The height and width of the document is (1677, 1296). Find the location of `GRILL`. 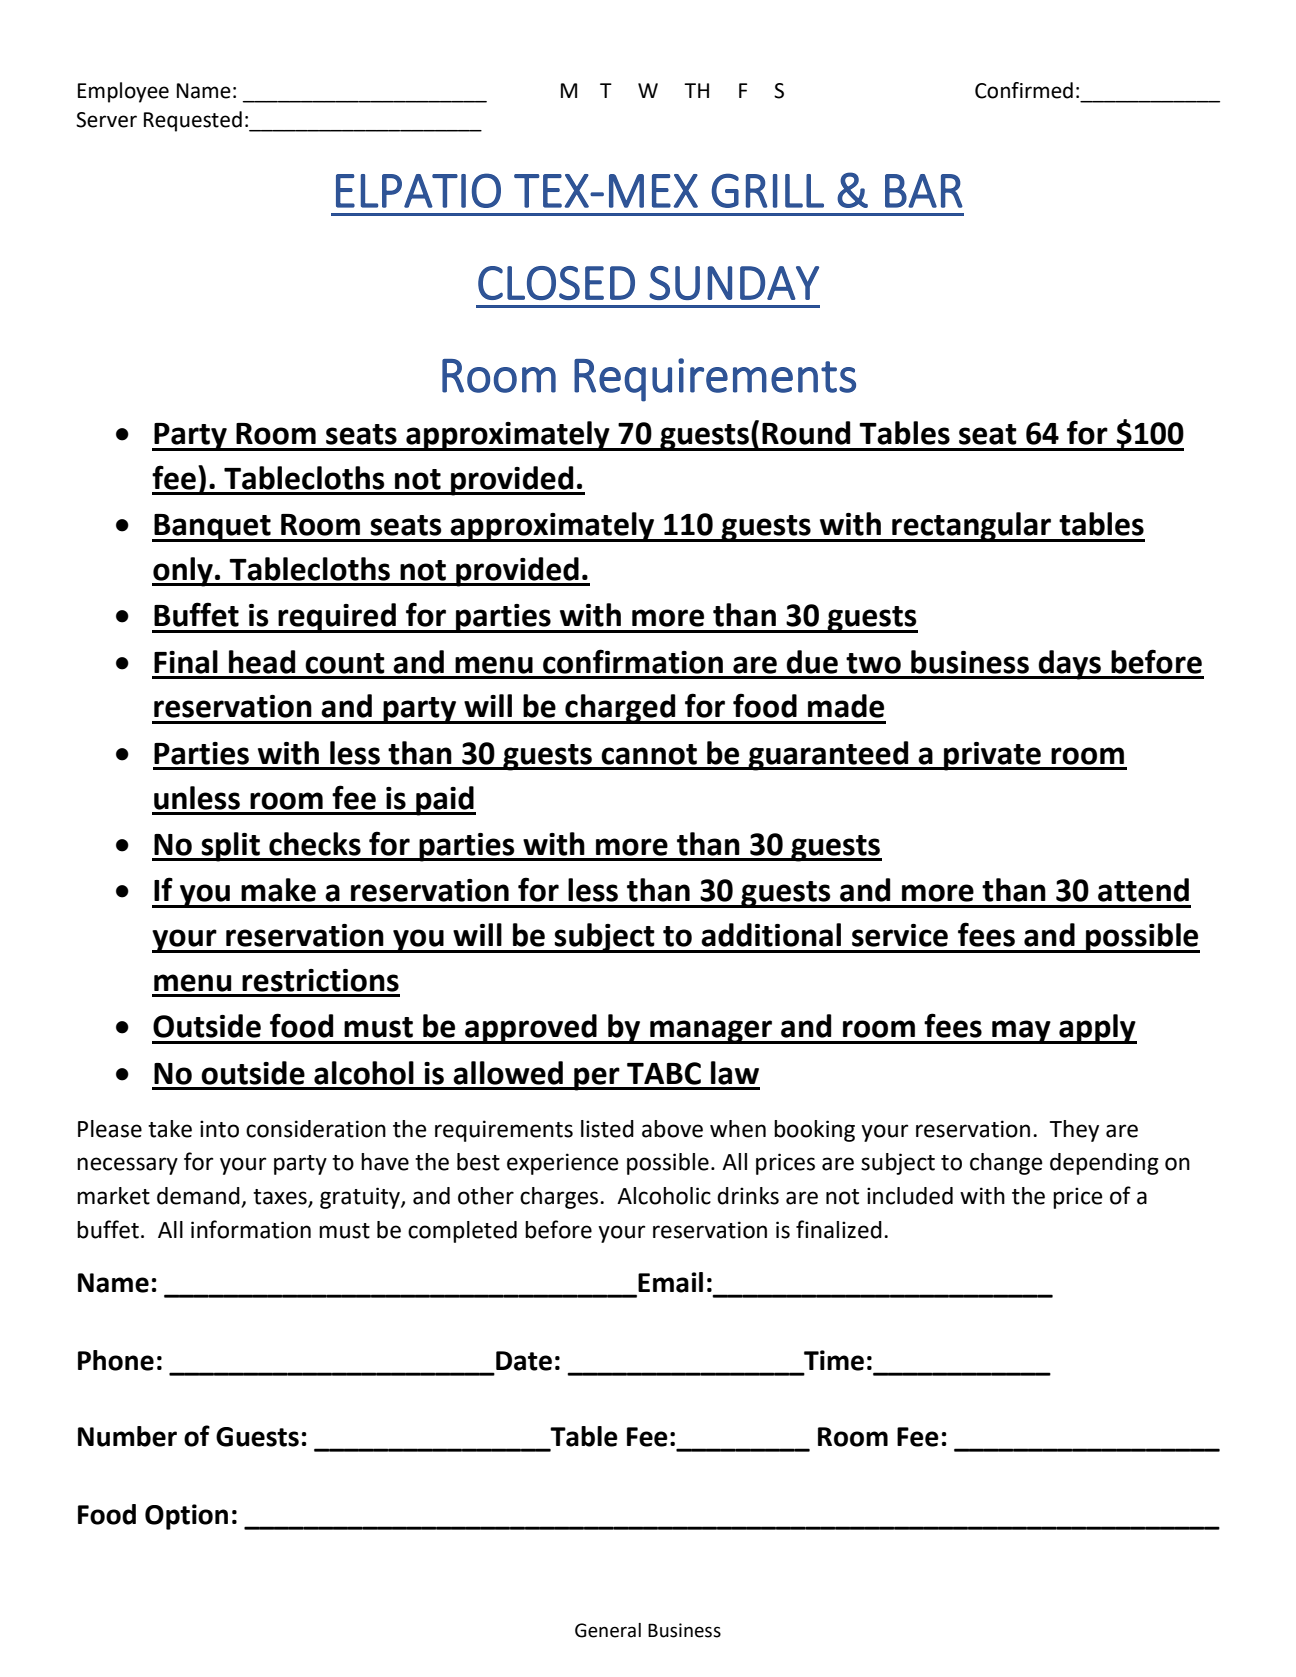

GRILL is located at coordinates (768, 190).
